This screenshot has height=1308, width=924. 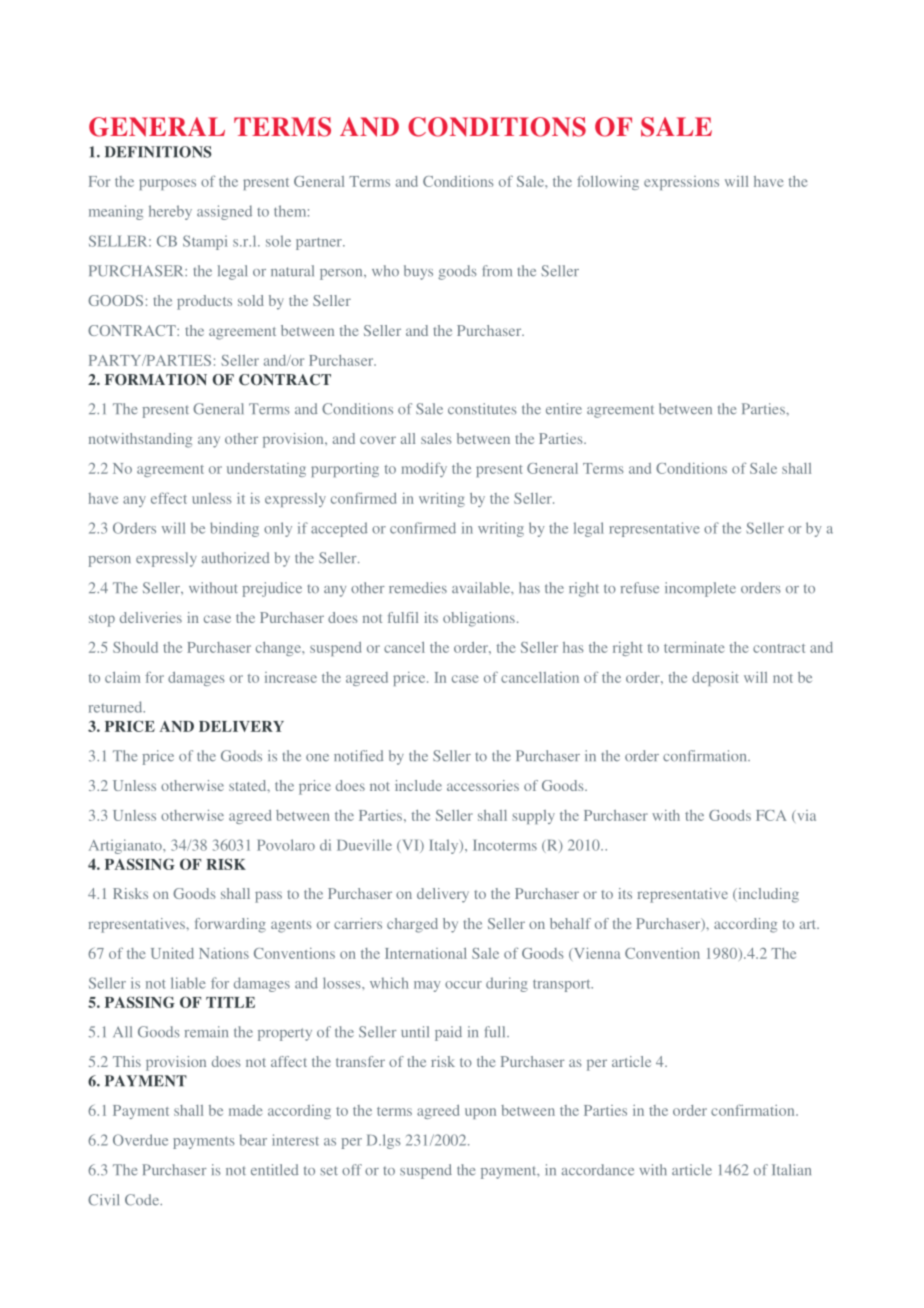 I want to click on deposit, so click(x=715, y=679).
